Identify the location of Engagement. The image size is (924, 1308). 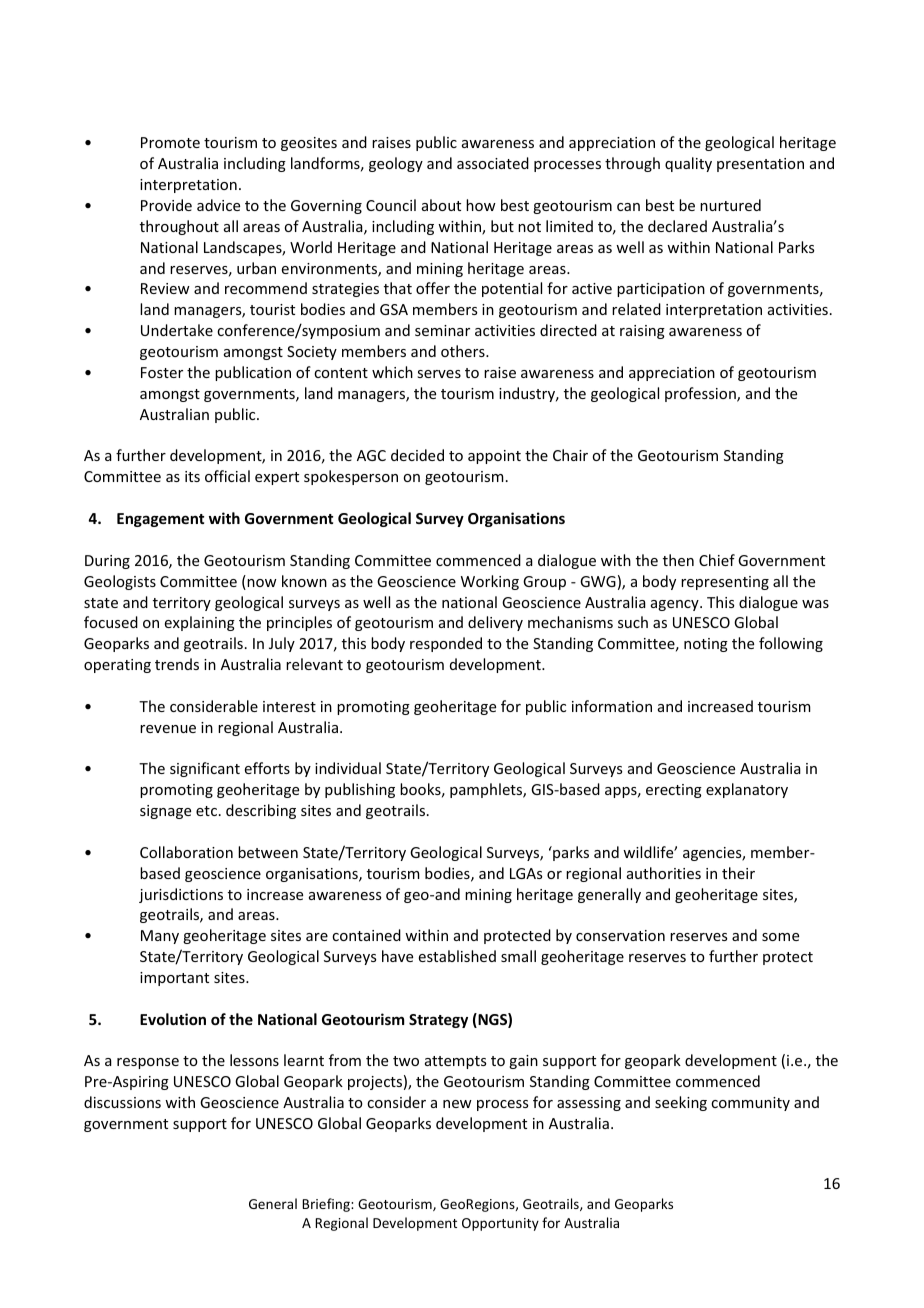
(160, 520).
